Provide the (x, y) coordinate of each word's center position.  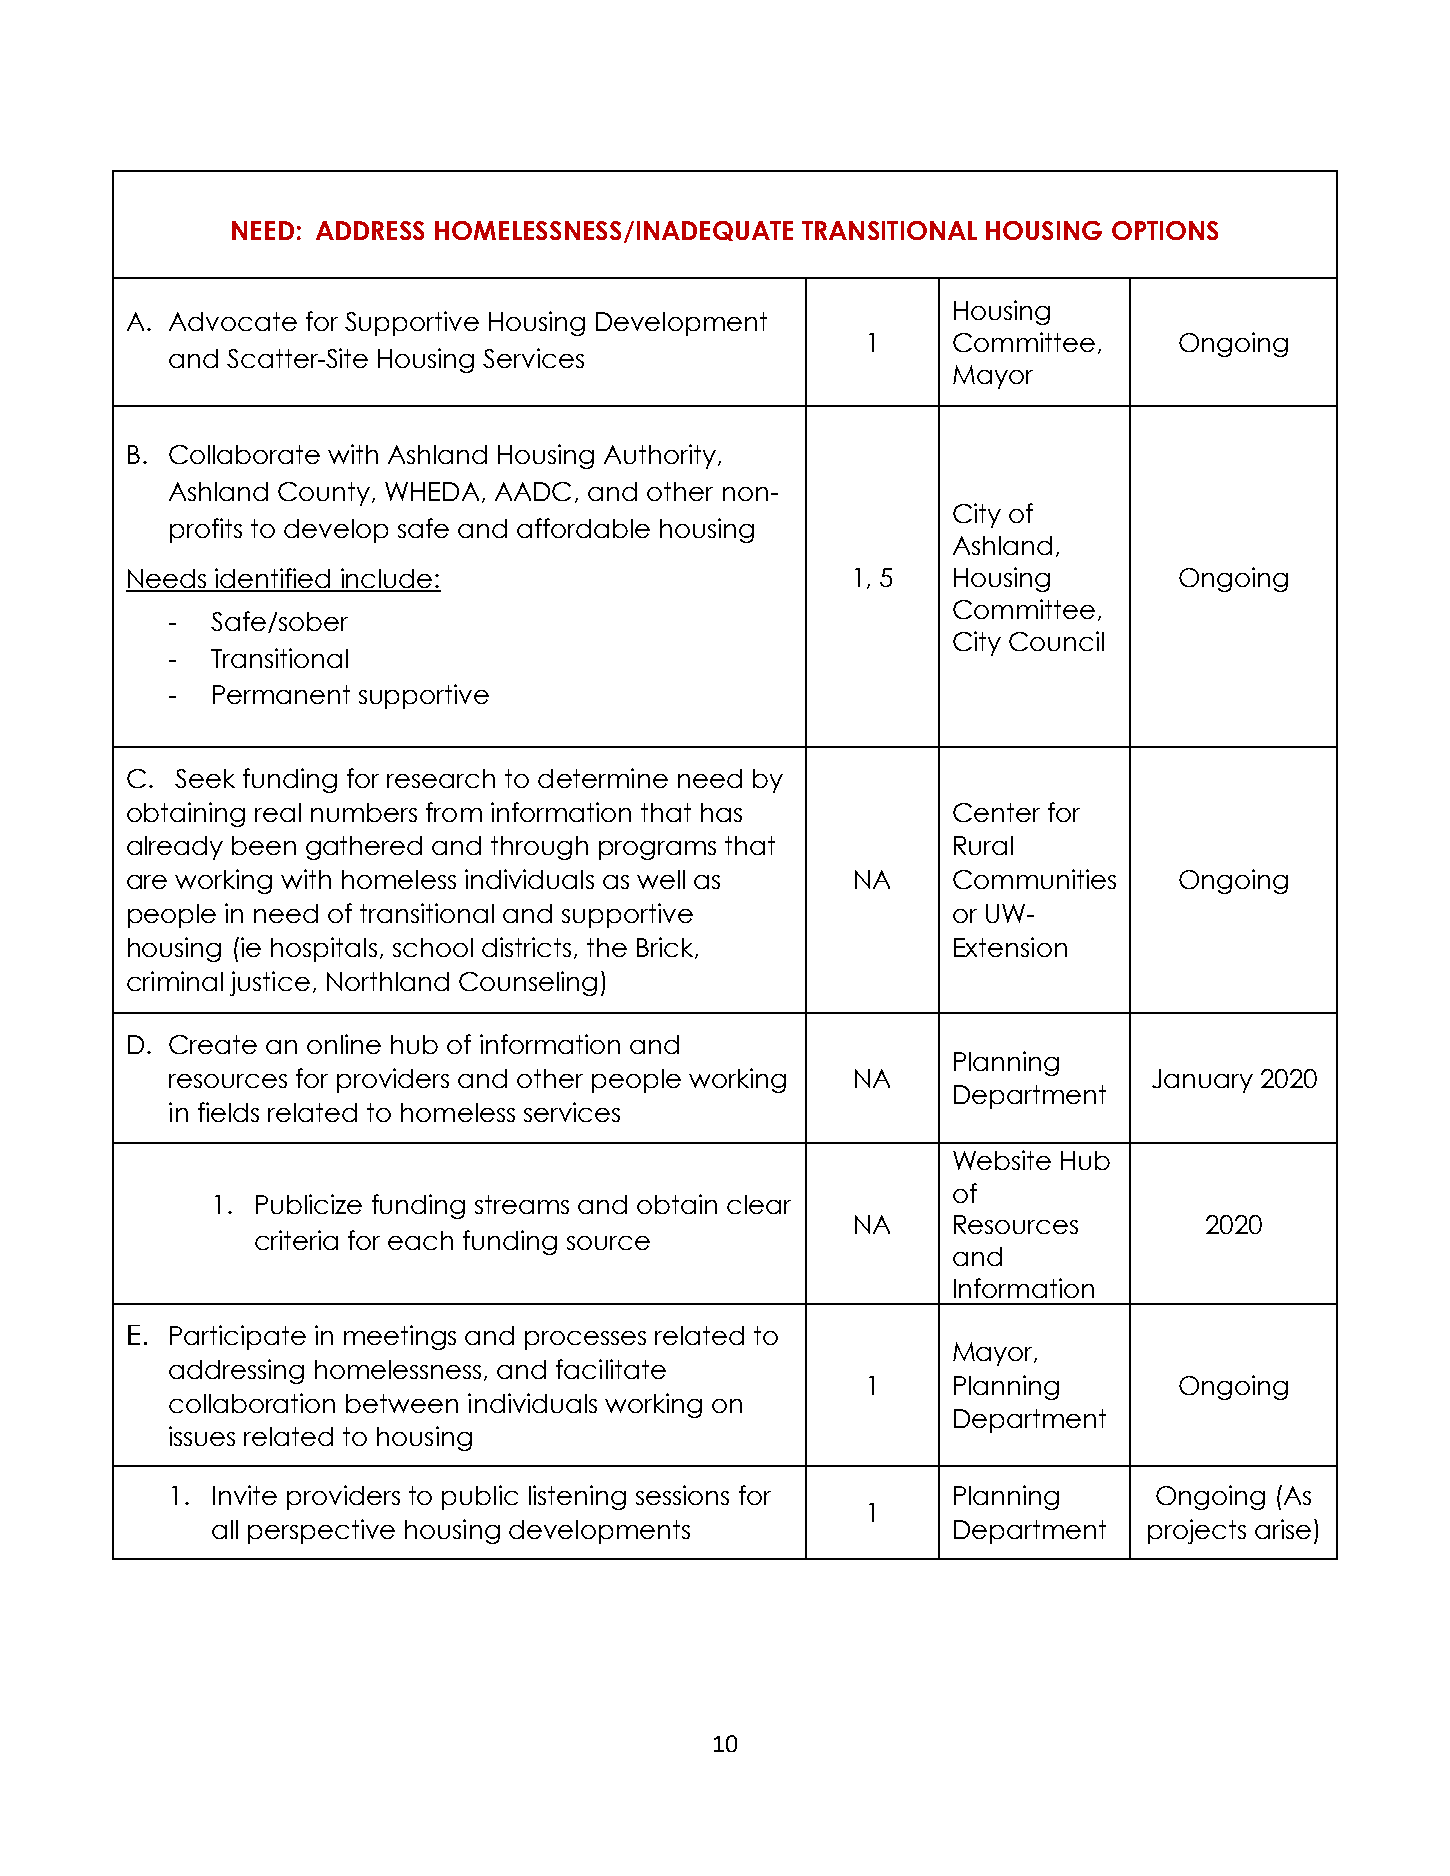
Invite (245, 1495)
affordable (583, 528)
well (661, 879)
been (264, 845)
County (325, 494)
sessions (682, 1495)
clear (759, 1204)
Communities (1034, 879)
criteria (296, 1240)
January (1202, 1081)
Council (1056, 641)
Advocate (233, 321)
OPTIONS (1165, 230)
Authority (660, 456)
